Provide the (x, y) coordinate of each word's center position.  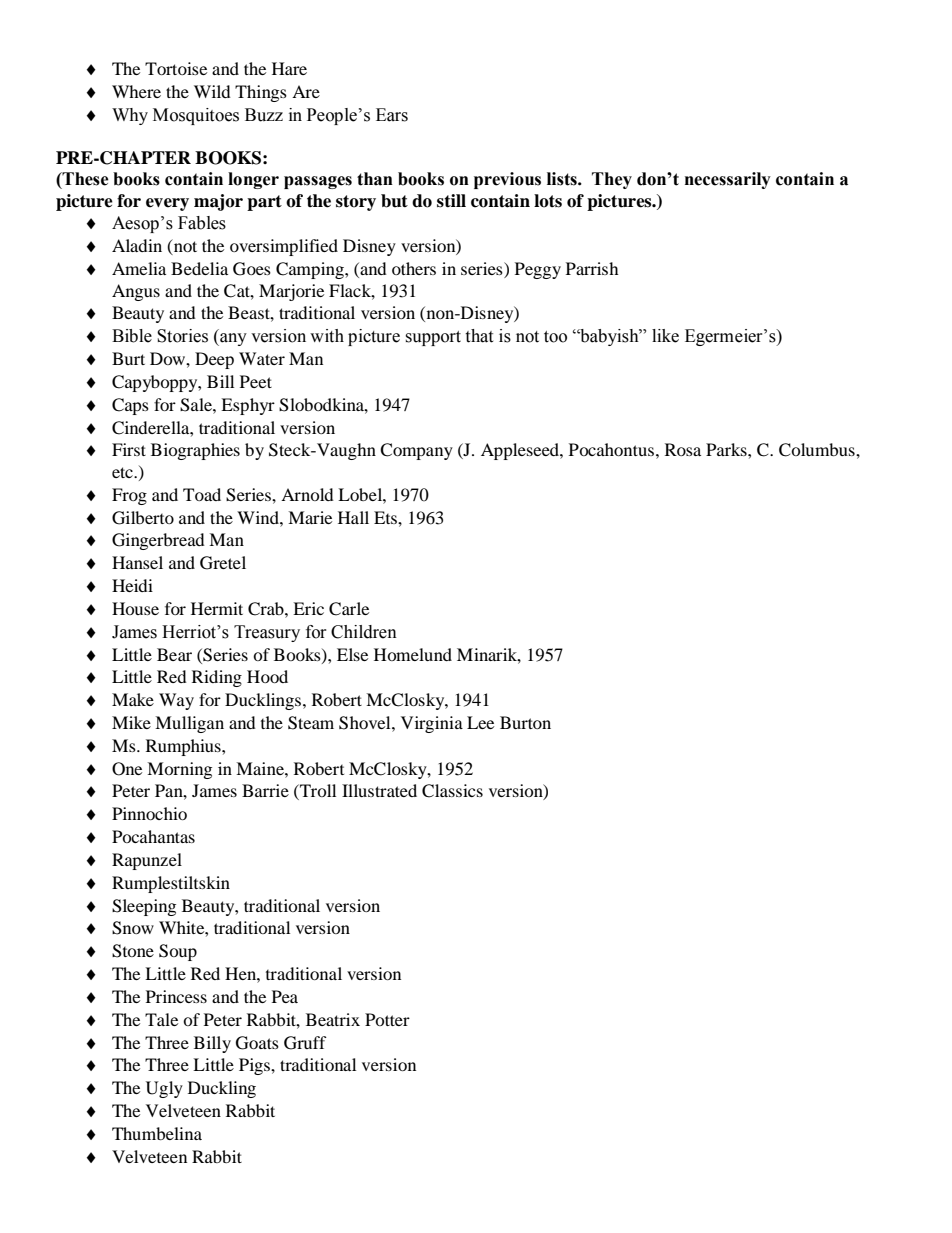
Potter (387, 1019)
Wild (212, 91)
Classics (452, 791)
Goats (257, 1043)
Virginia (432, 724)
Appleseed (521, 451)
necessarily (728, 180)
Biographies (195, 451)
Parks (727, 449)
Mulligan (189, 724)
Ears (392, 115)
